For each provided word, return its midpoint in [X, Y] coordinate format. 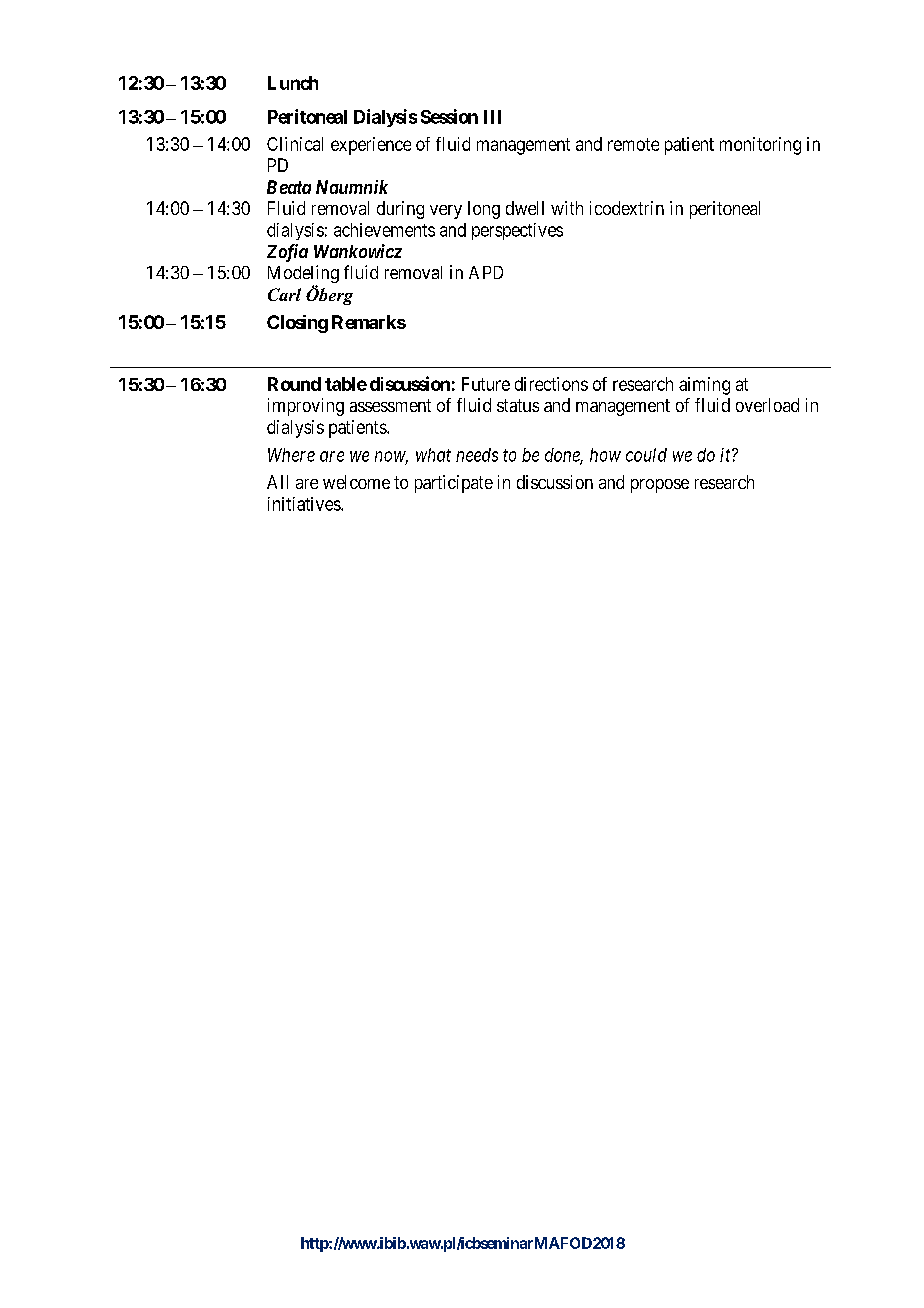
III [492, 117]
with [567, 208]
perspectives [517, 231]
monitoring [760, 146]
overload [767, 405]
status [518, 405]
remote [633, 144]
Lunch [293, 83]
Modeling [303, 275]
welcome [356, 482]
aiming [704, 386]
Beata [289, 187]
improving [306, 407]
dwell [525, 208]
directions [551, 384]
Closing [297, 324]
